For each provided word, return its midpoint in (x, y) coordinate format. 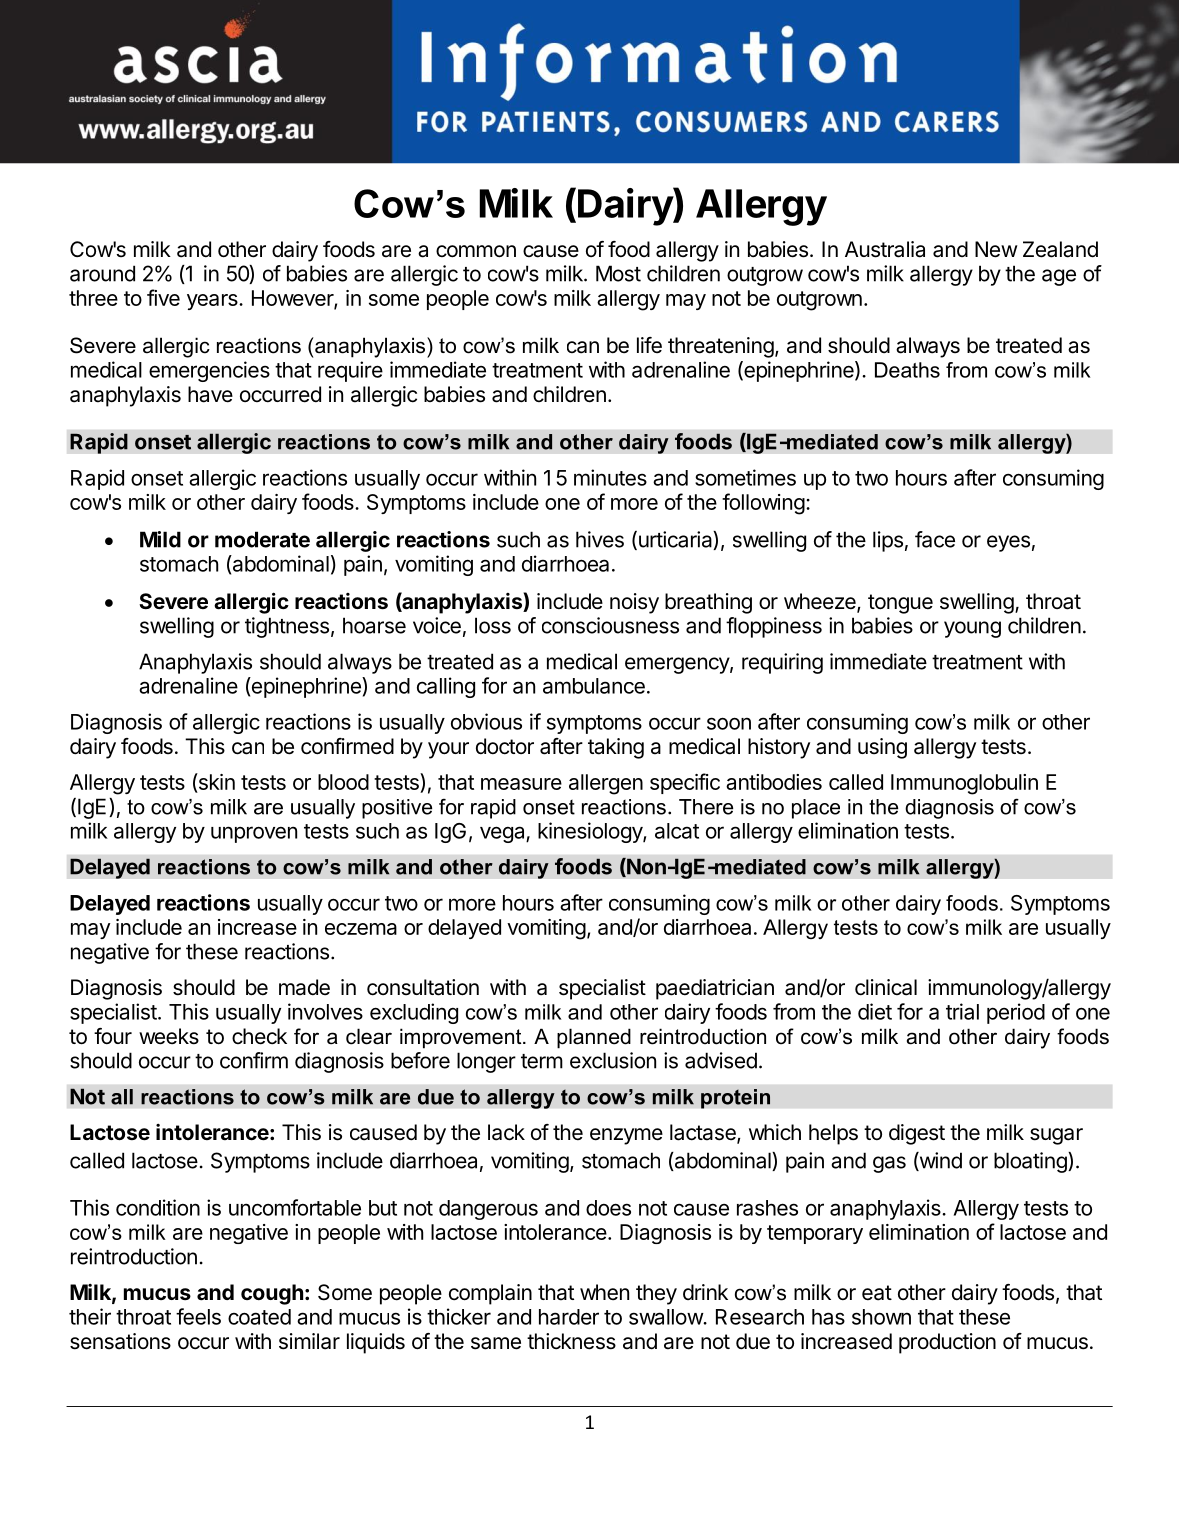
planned (594, 1038)
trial (962, 1011)
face (935, 539)
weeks (169, 1036)
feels (198, 1316)
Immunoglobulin (964, 784)
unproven (254, 834)
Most (618, 273)
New (996, 249)
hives (600, 539)
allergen (606, 784)
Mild (160, 539)
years (213, 302)
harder (569, 1317)
